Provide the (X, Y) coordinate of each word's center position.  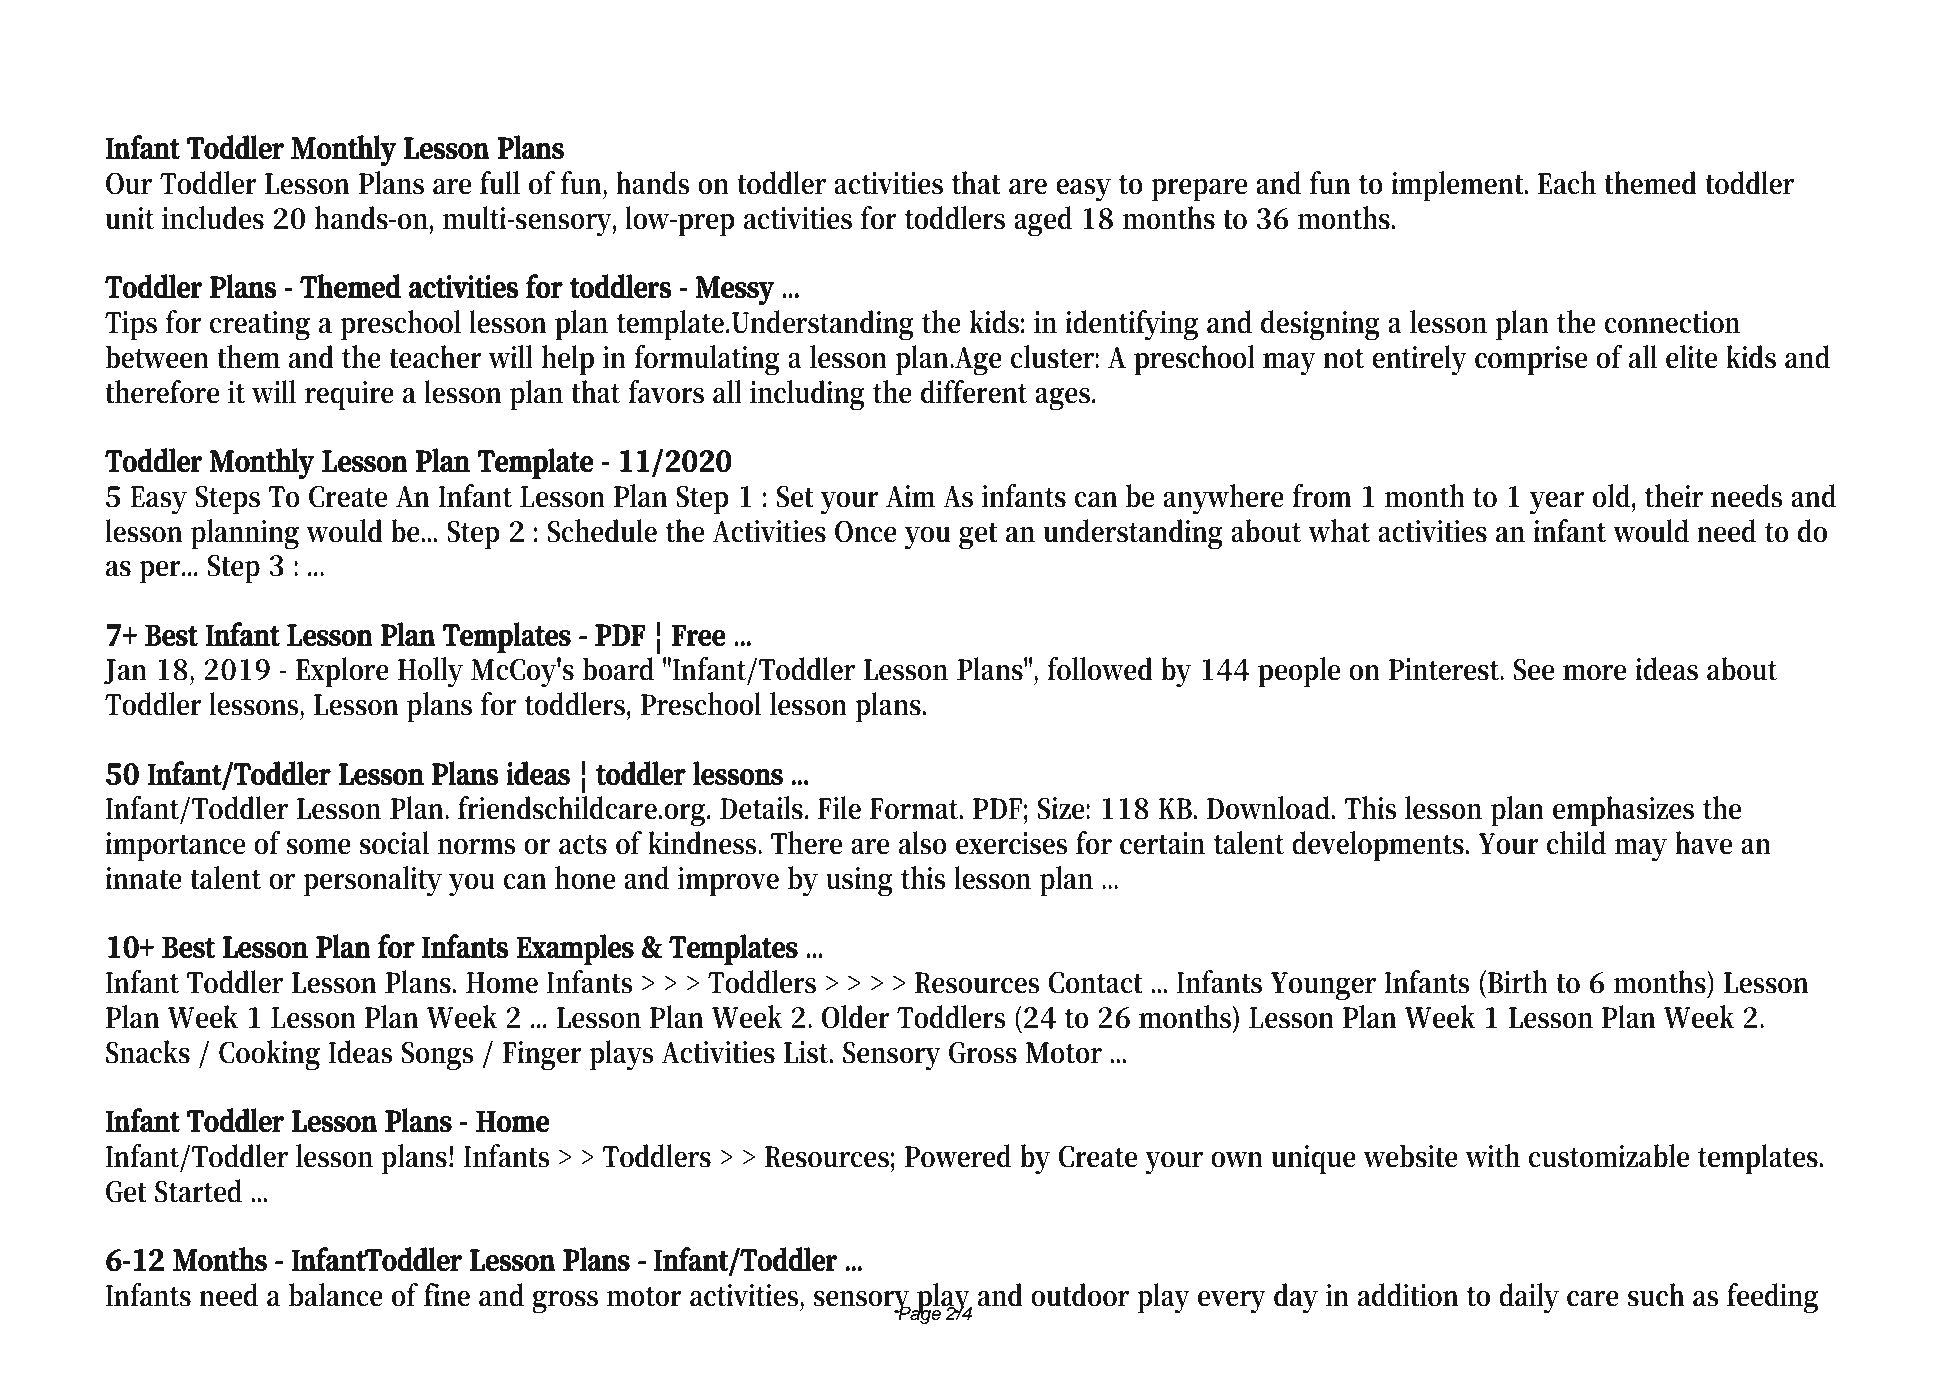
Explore (342, 672)
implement (1459, 186)
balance (336, 1295)
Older (855, 1017)
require (349, 396)
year (1557, 503)
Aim (910, 496)
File (839, 808)
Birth (1518, 982)
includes (213, 218)
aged (1043, 221)
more (1594, 673)
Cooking (269, 1055)
